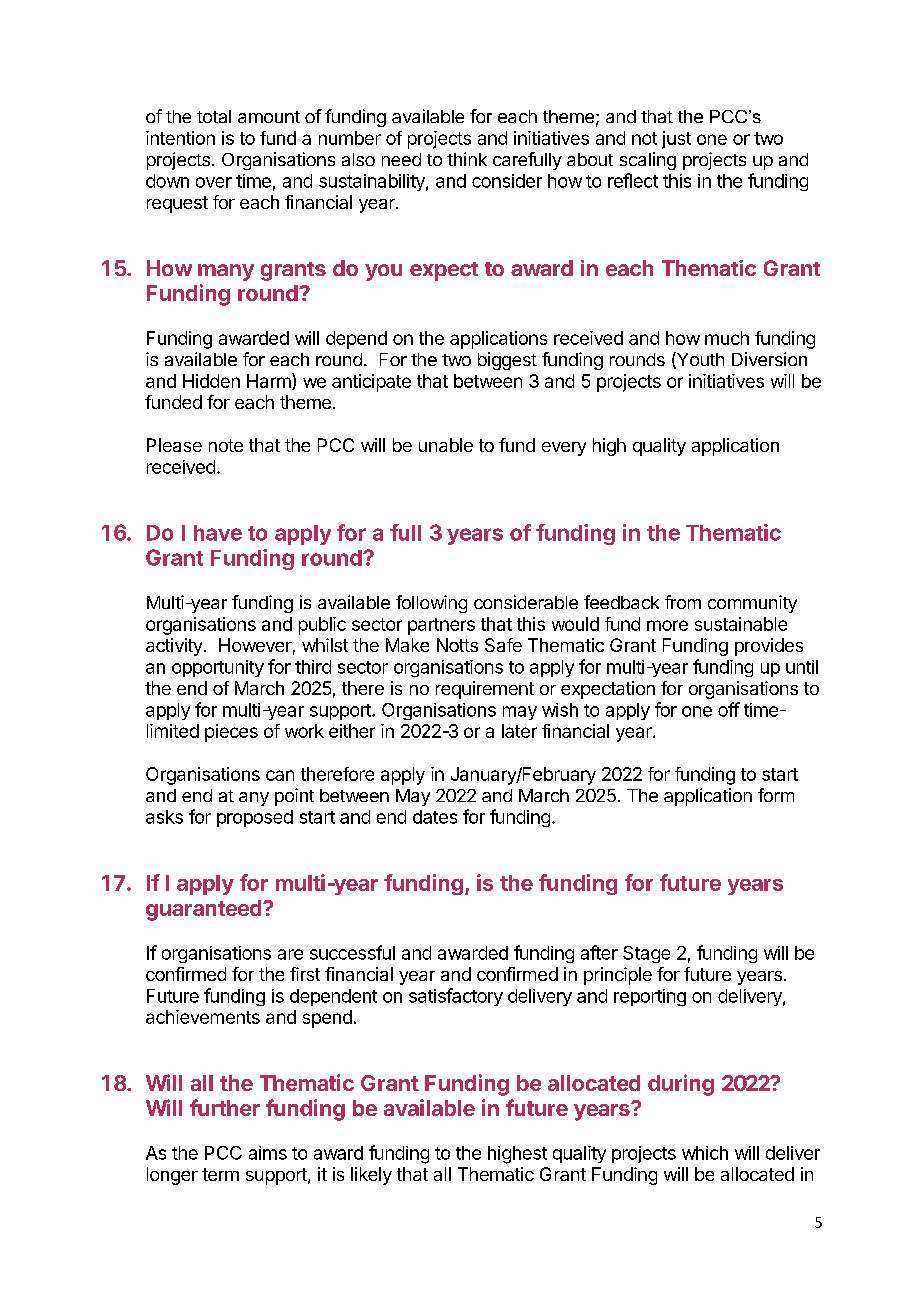 Image resolution: width=924 pixels, height=1308 pixels. I want to click on biggest, so click(507, 361).
